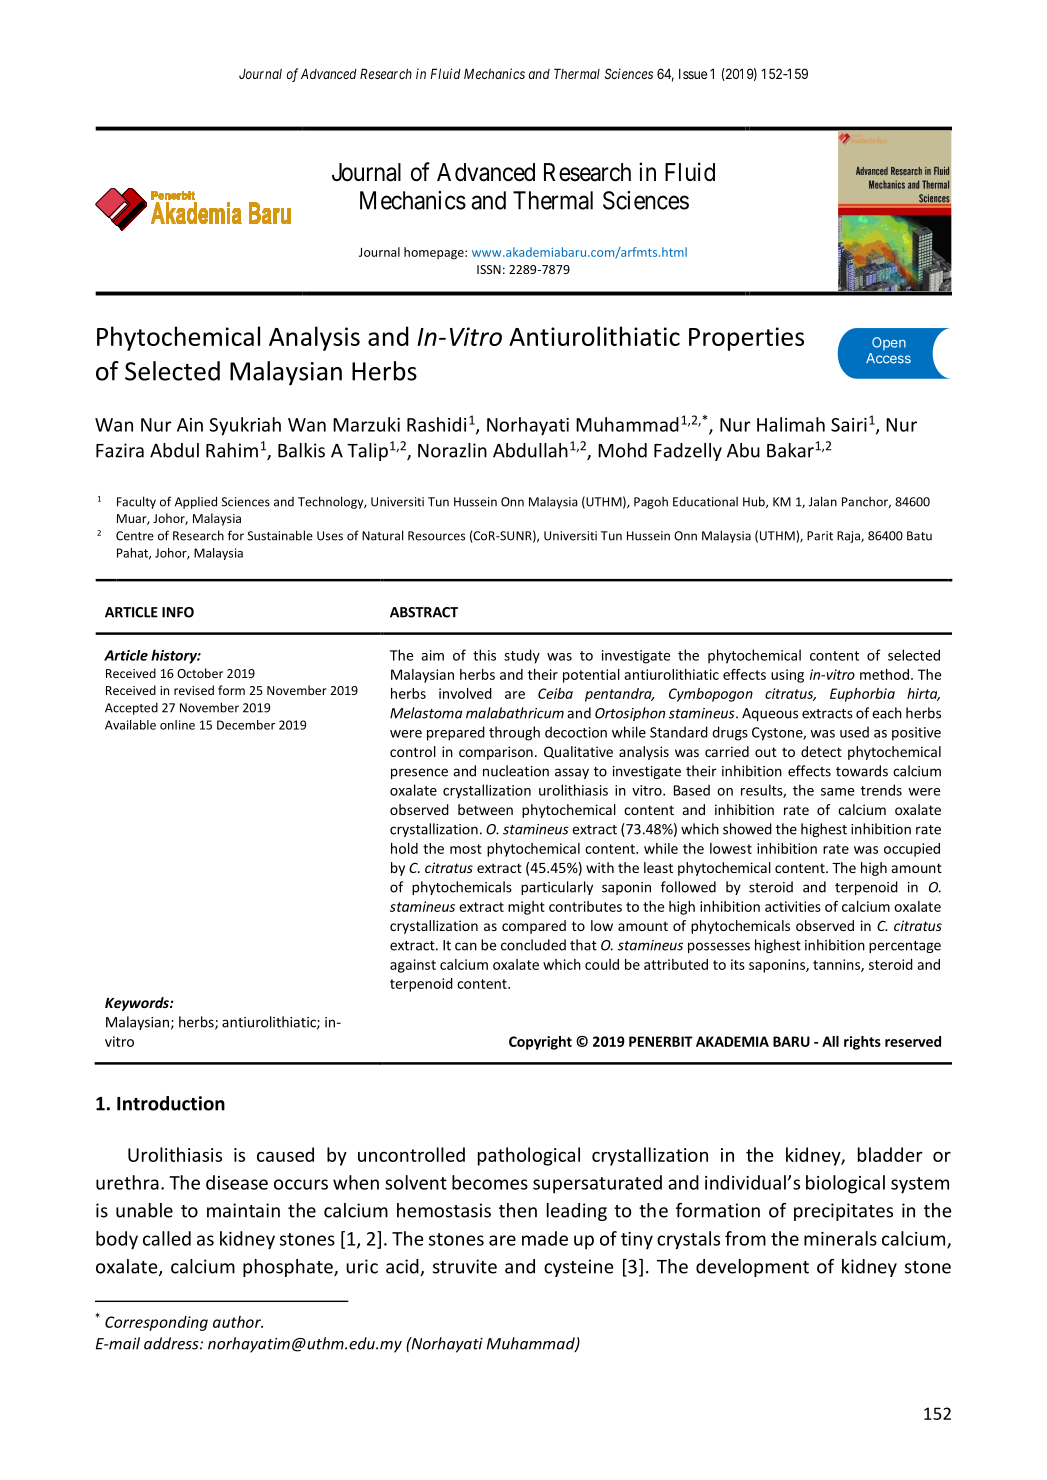  What do you see at coordinates (746, 339) in the screenshot?
I see `Properties` at bounding box center [746, 339].
